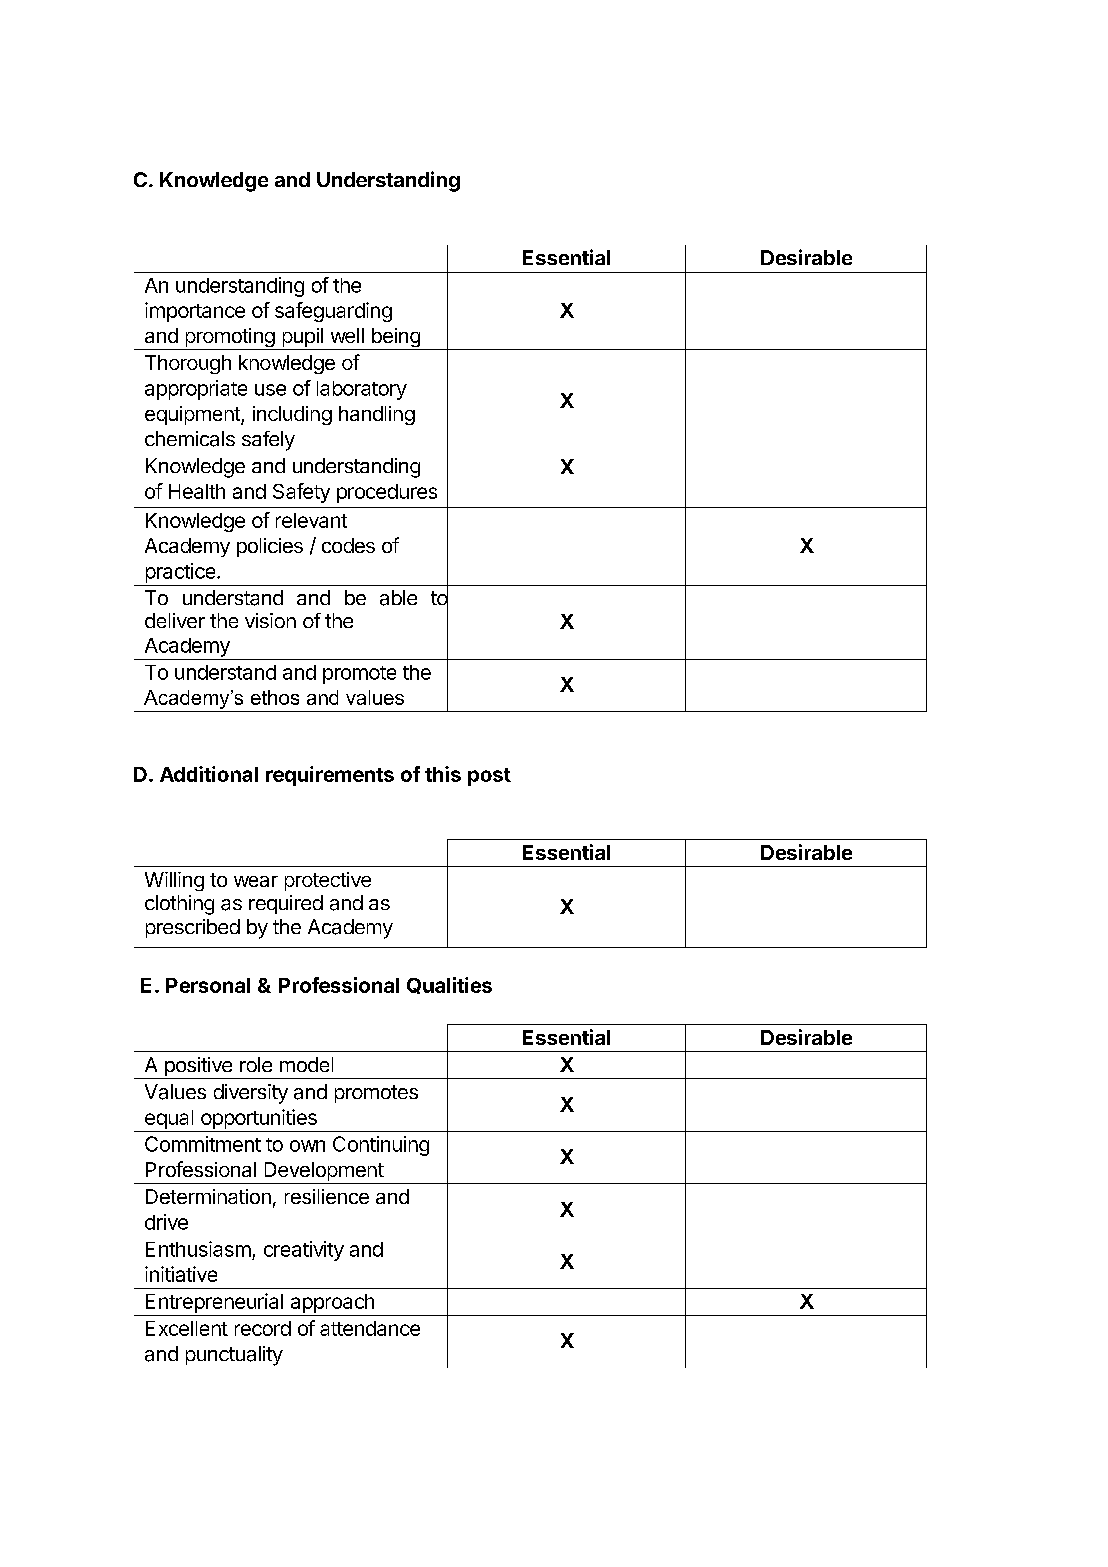 The width and height of the screenshot is (1108, 1567). Describe the element at coordinates (203, 1144) in the screenshot. I see `Commitment` at that location.
